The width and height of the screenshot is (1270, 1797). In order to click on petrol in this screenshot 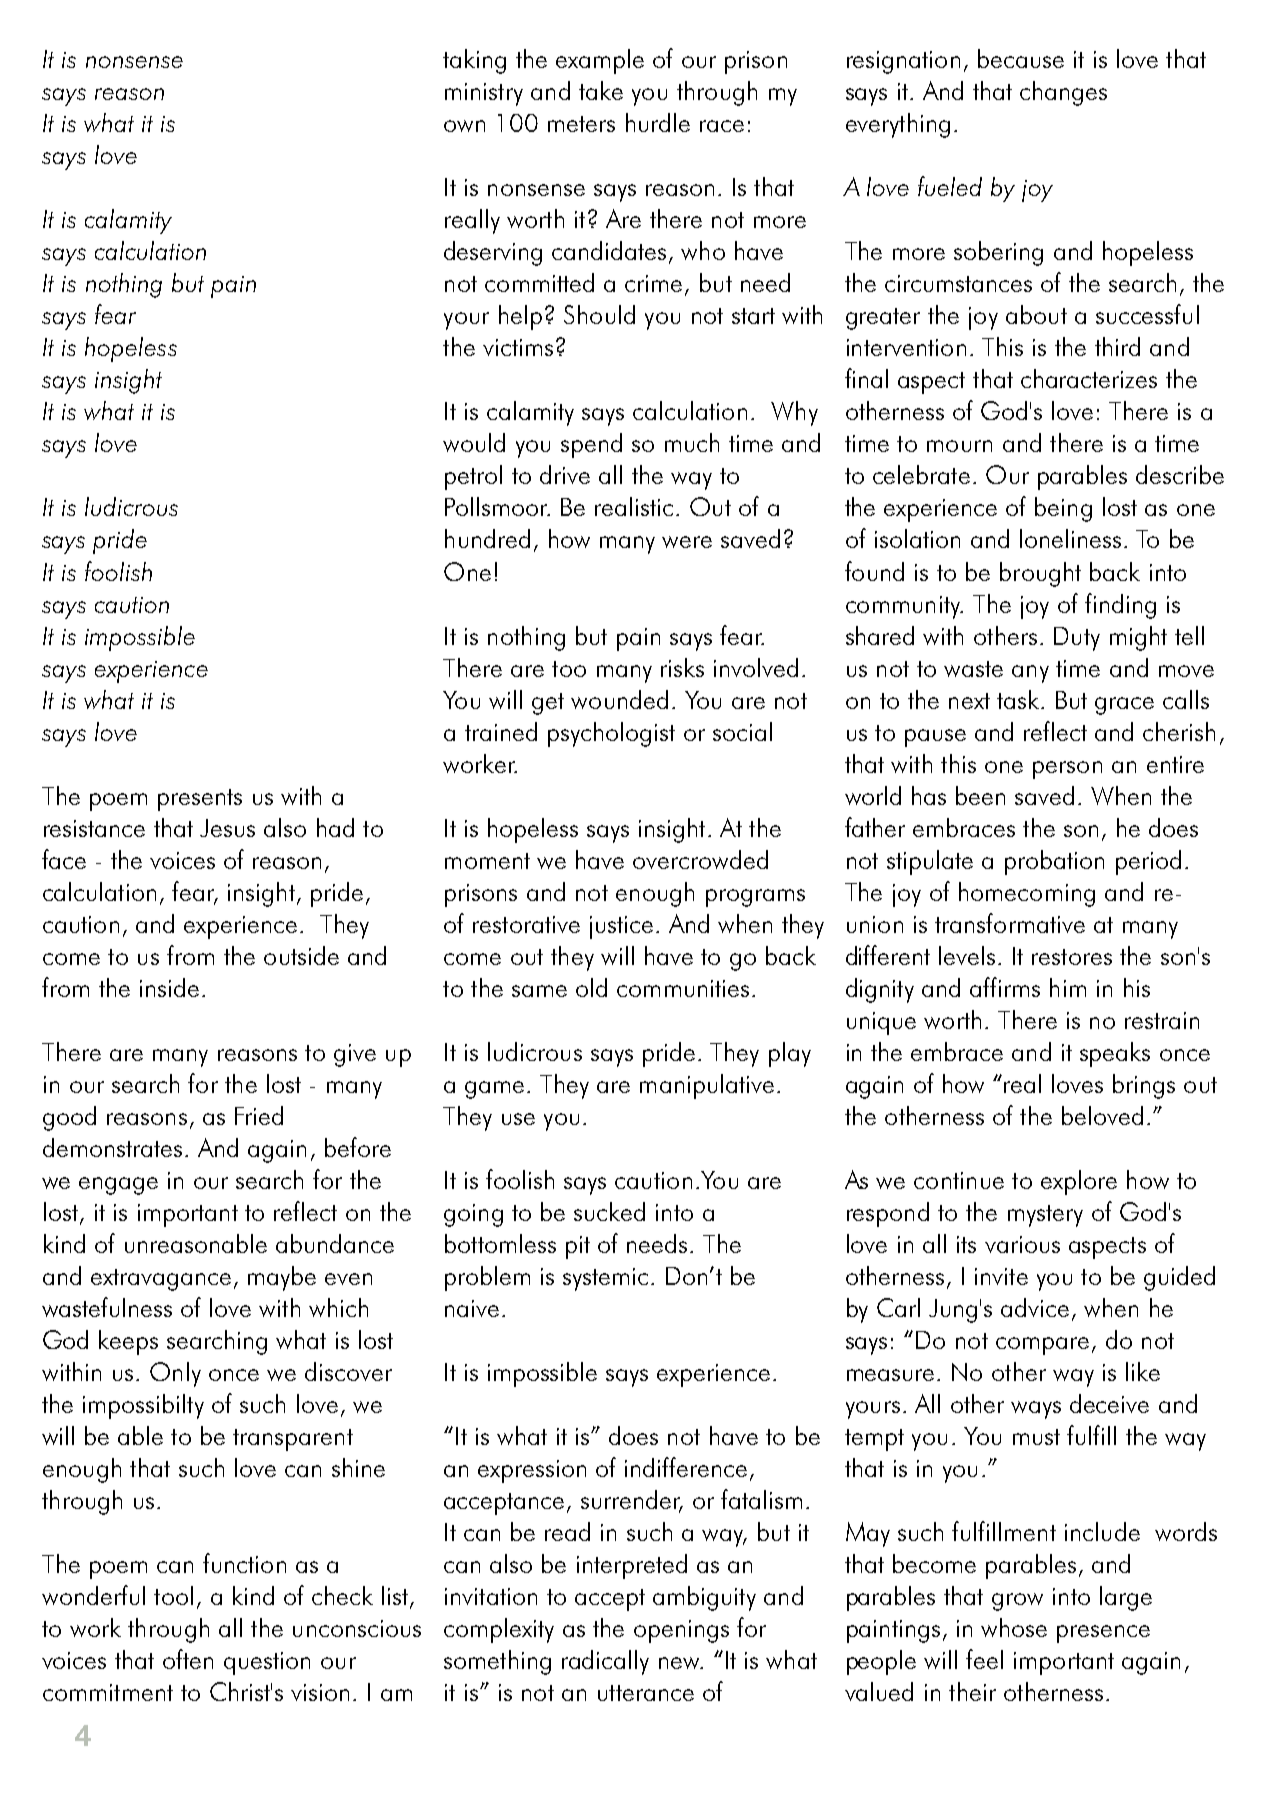, I will do `click(473, 477)`.
